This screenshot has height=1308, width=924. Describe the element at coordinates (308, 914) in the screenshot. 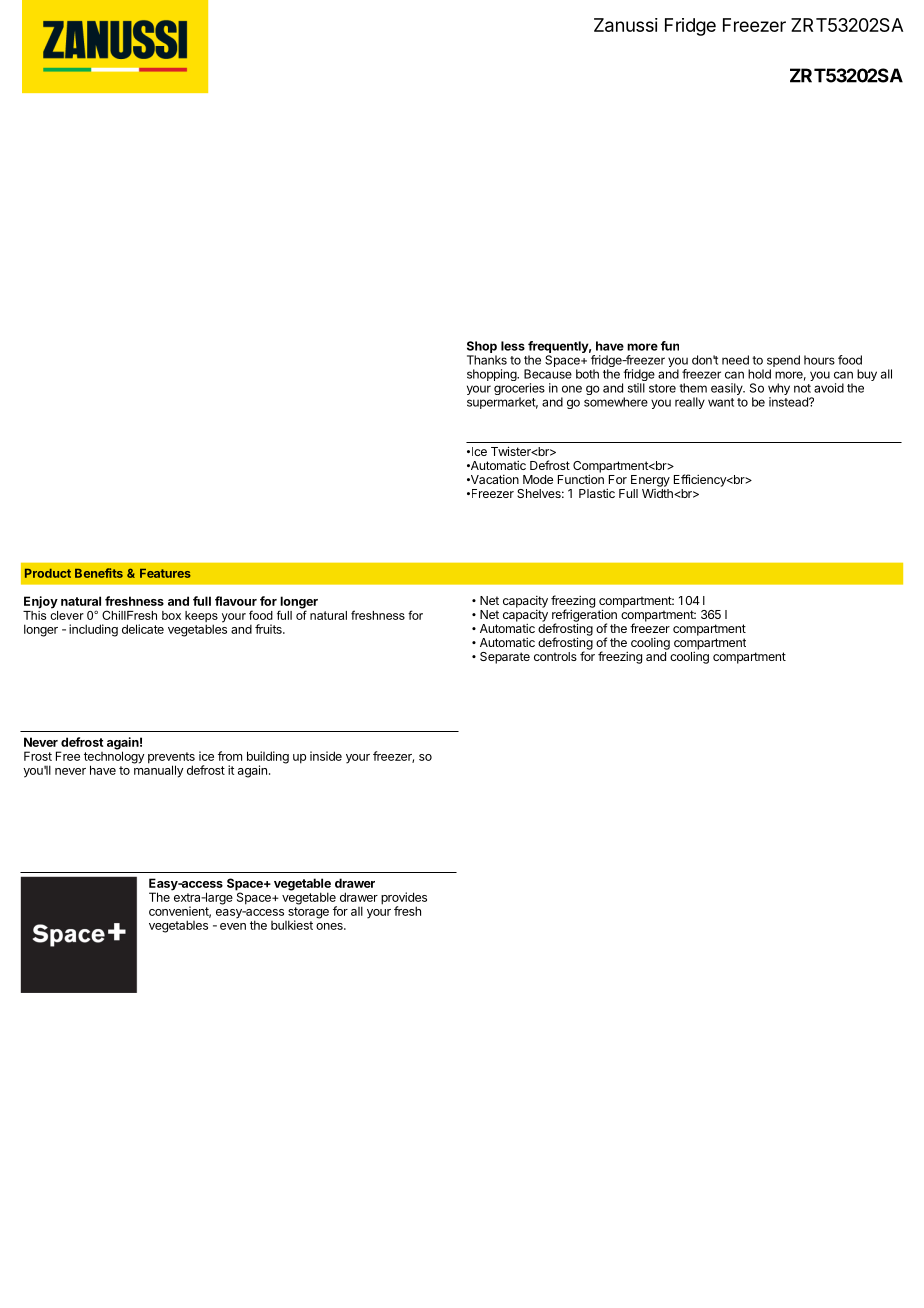

I see `storage` at that location.
